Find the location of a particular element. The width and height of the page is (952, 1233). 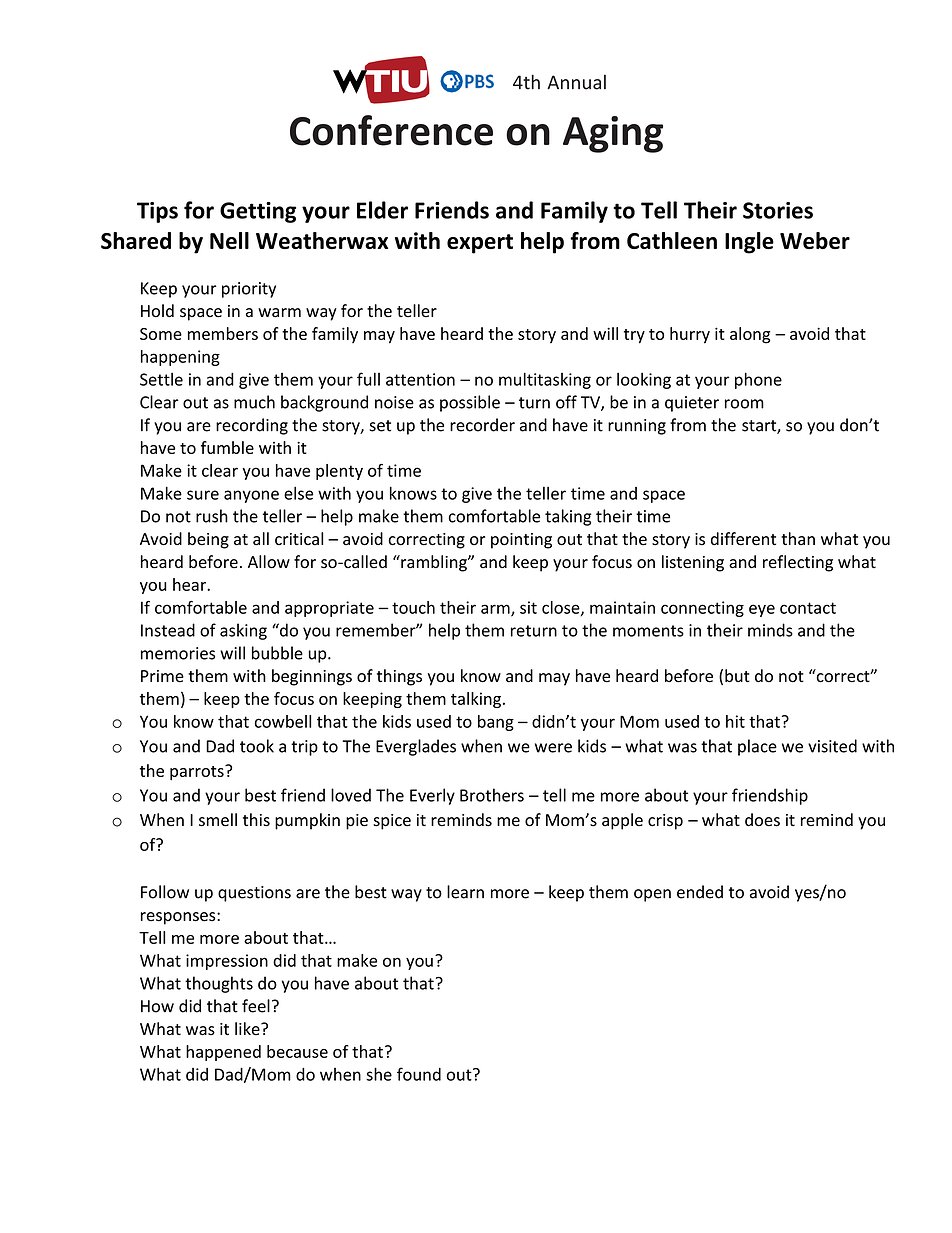

sure is located at coordinates (203, 495).
